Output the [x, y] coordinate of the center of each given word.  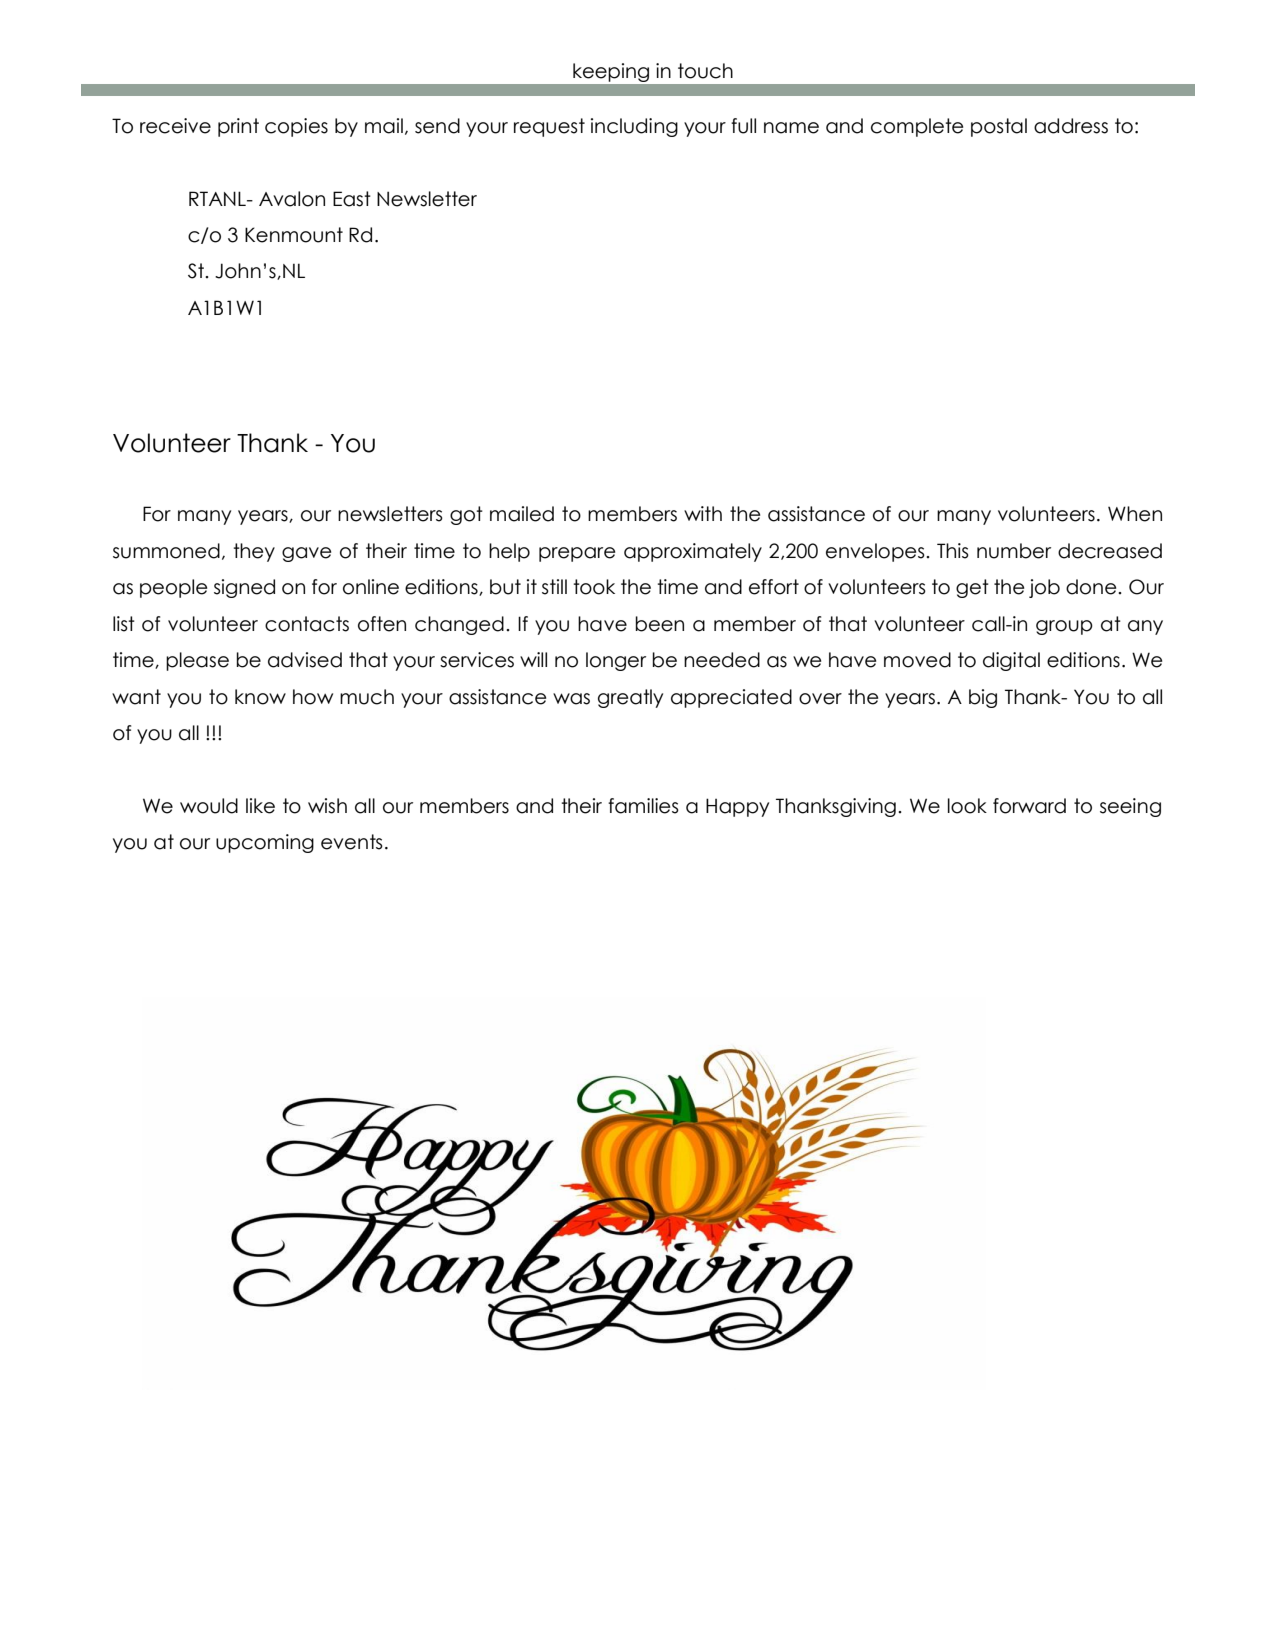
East [352, 199]
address [1071, 126]
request [549, 127]
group [1064, 627]
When [1135, 514]
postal [999, 127]
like [260, 806]
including [634, 127]
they [254, 552]
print [238, 127]
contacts [307, 624]
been [659, 624]
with [703, 513]
